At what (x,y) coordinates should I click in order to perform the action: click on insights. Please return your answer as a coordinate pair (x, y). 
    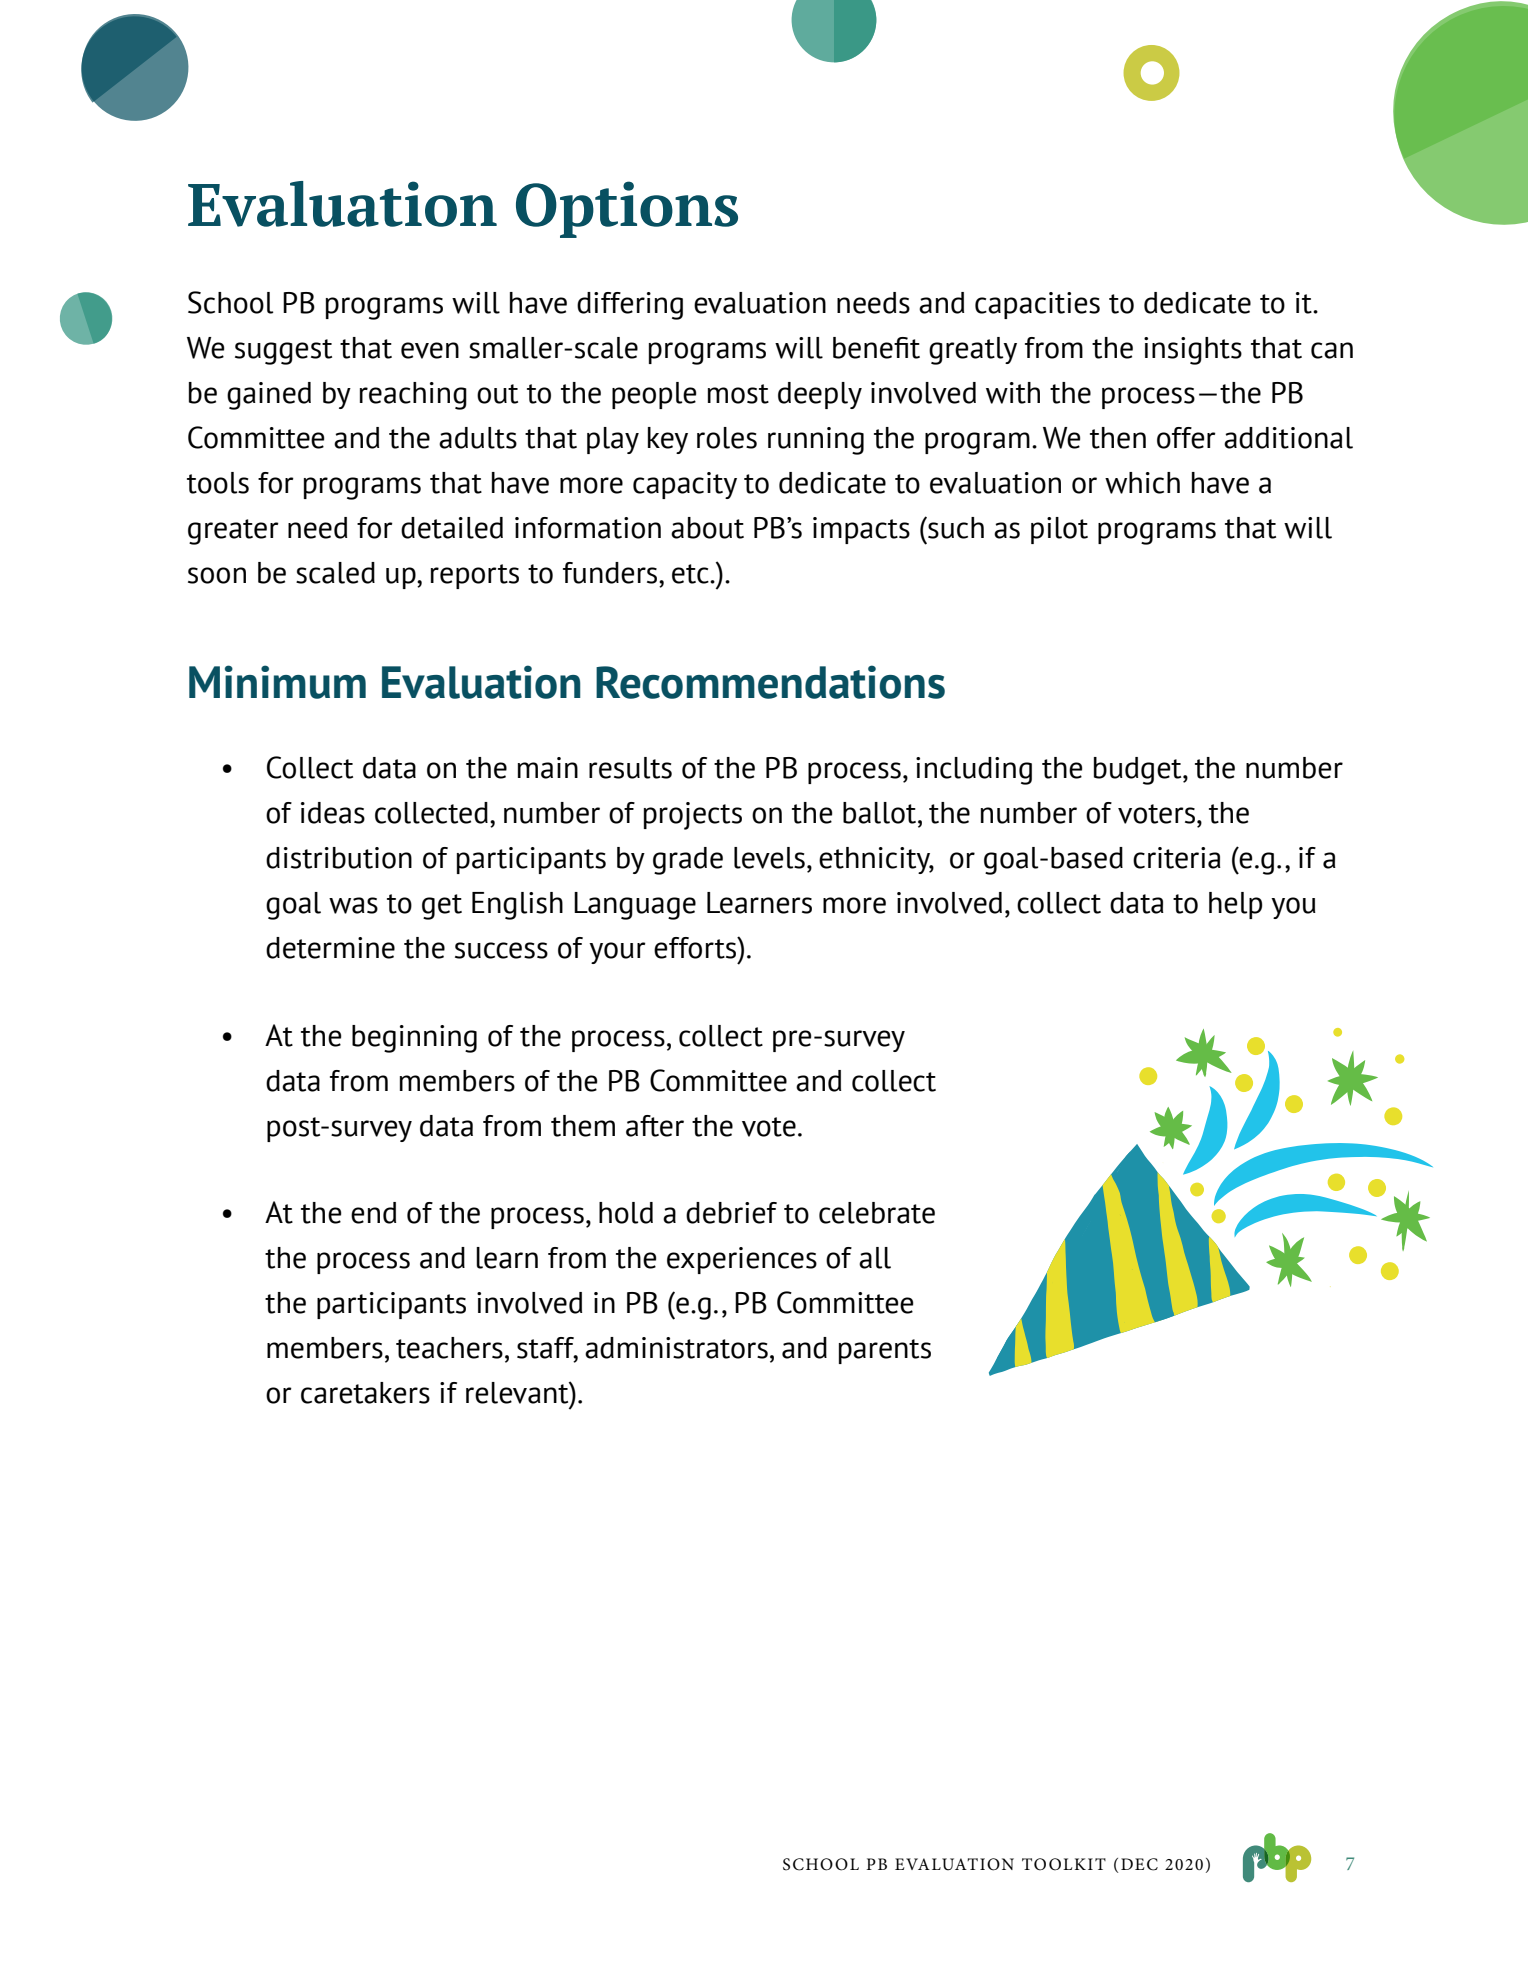
    Looking at the image, I should click on (1193, 351).
